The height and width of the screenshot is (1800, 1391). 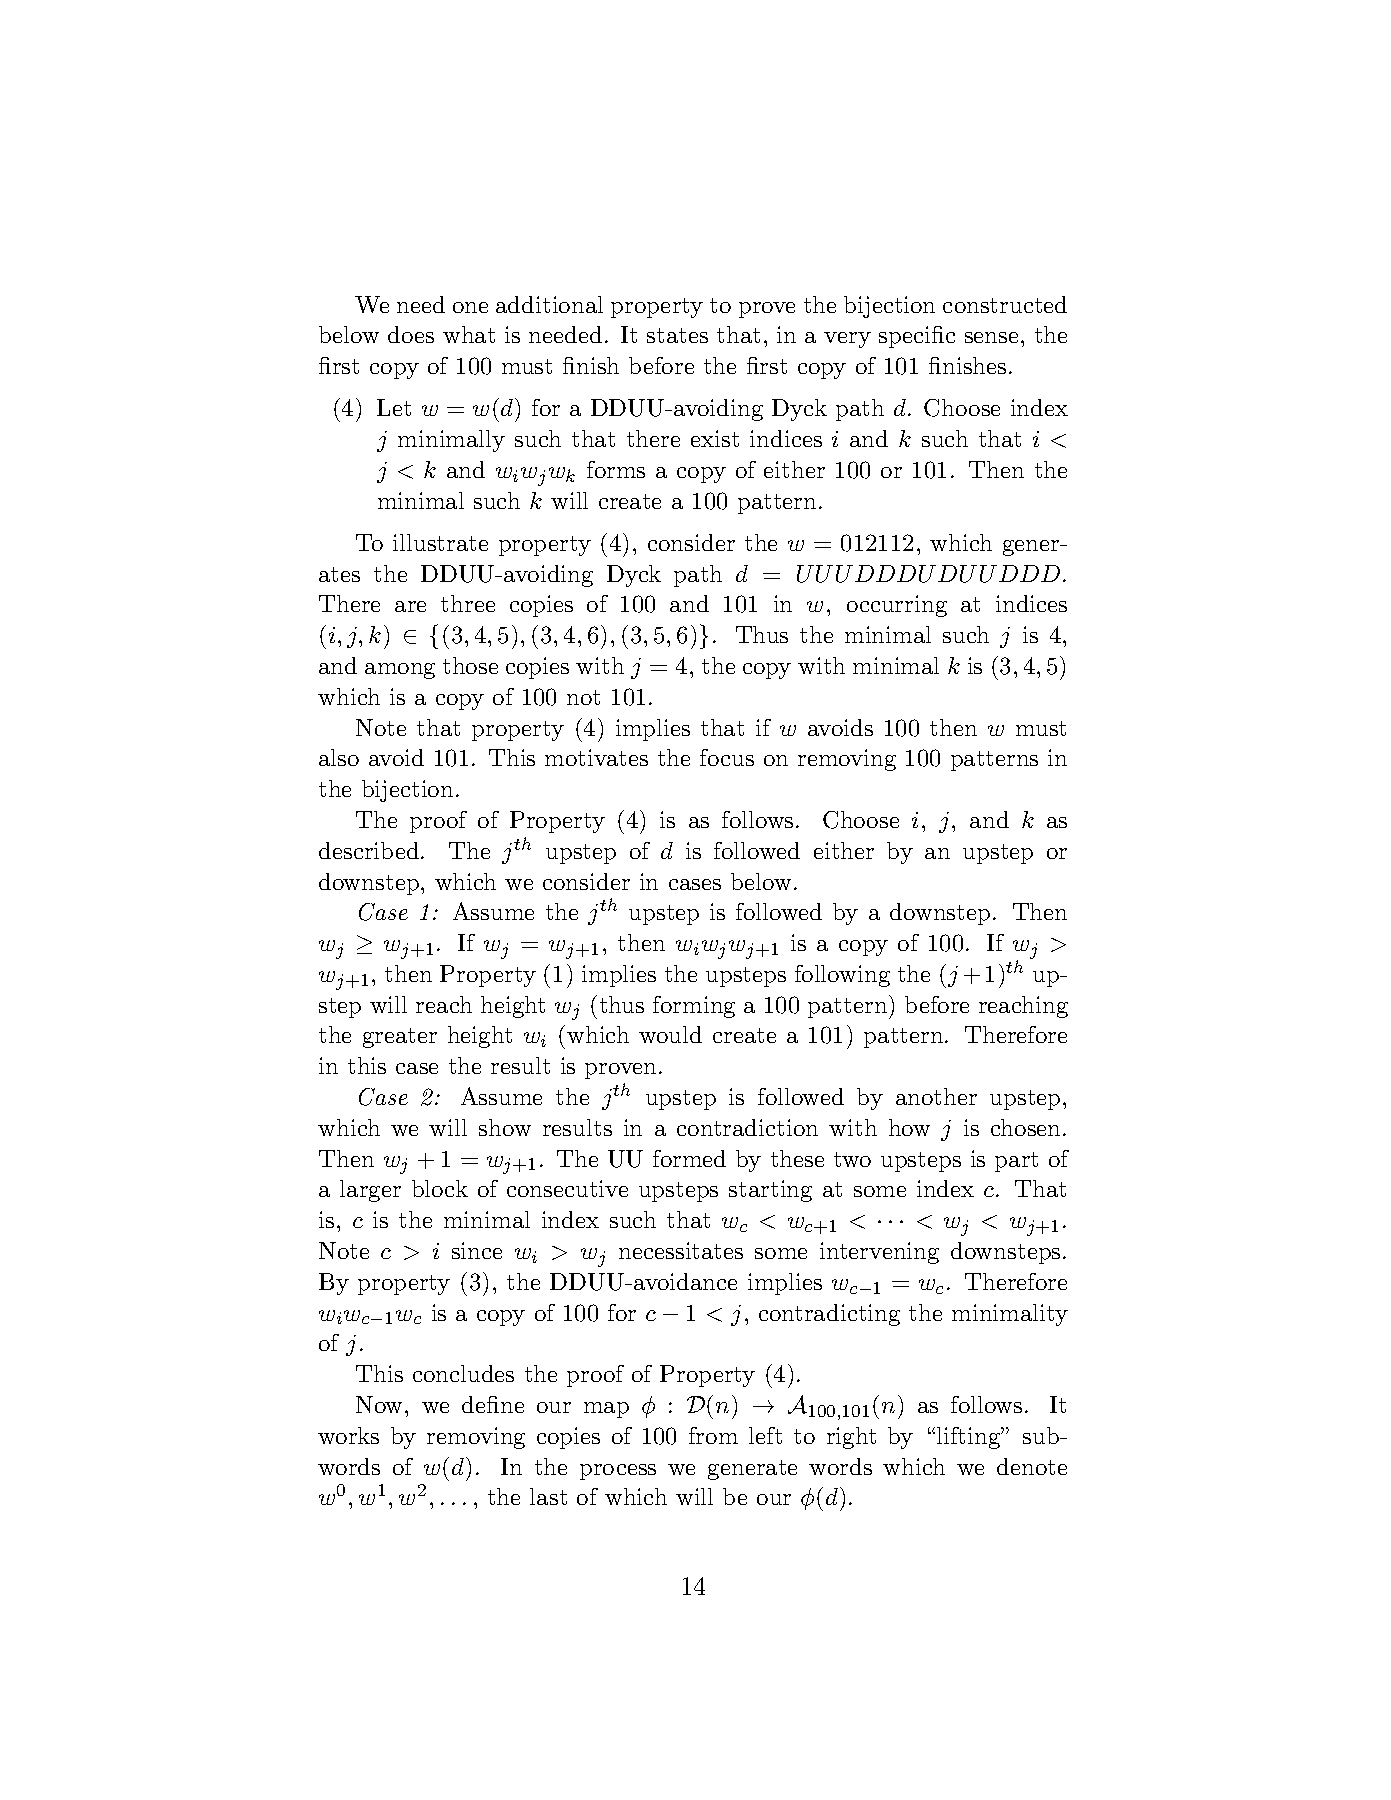 What do you see at coordinates (897, 606) in the screenshot?
I see `occurring` at bounding box center [897, 606].
